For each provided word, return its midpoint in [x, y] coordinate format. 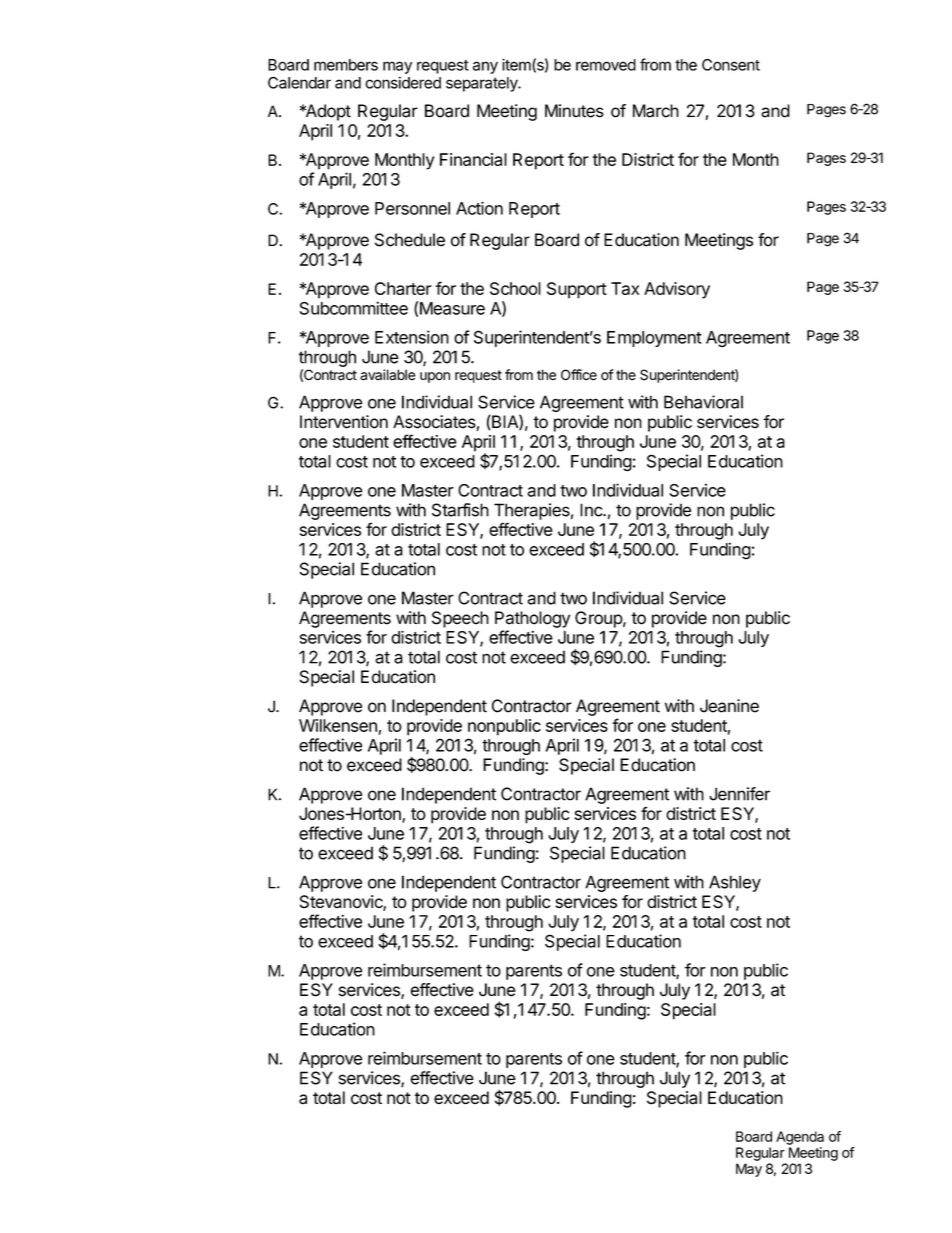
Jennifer [739, 794]
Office [579, 375]
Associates [435, 423]
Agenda [800, 1138]
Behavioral [703, 402]
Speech [460, 619]
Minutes [574, 111]
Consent [731, 65]
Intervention [344, 422]
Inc [592, 510]
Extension [412, 337]
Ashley [735, 883]
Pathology [532, 619]
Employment [654, 339]
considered [403, 82]
